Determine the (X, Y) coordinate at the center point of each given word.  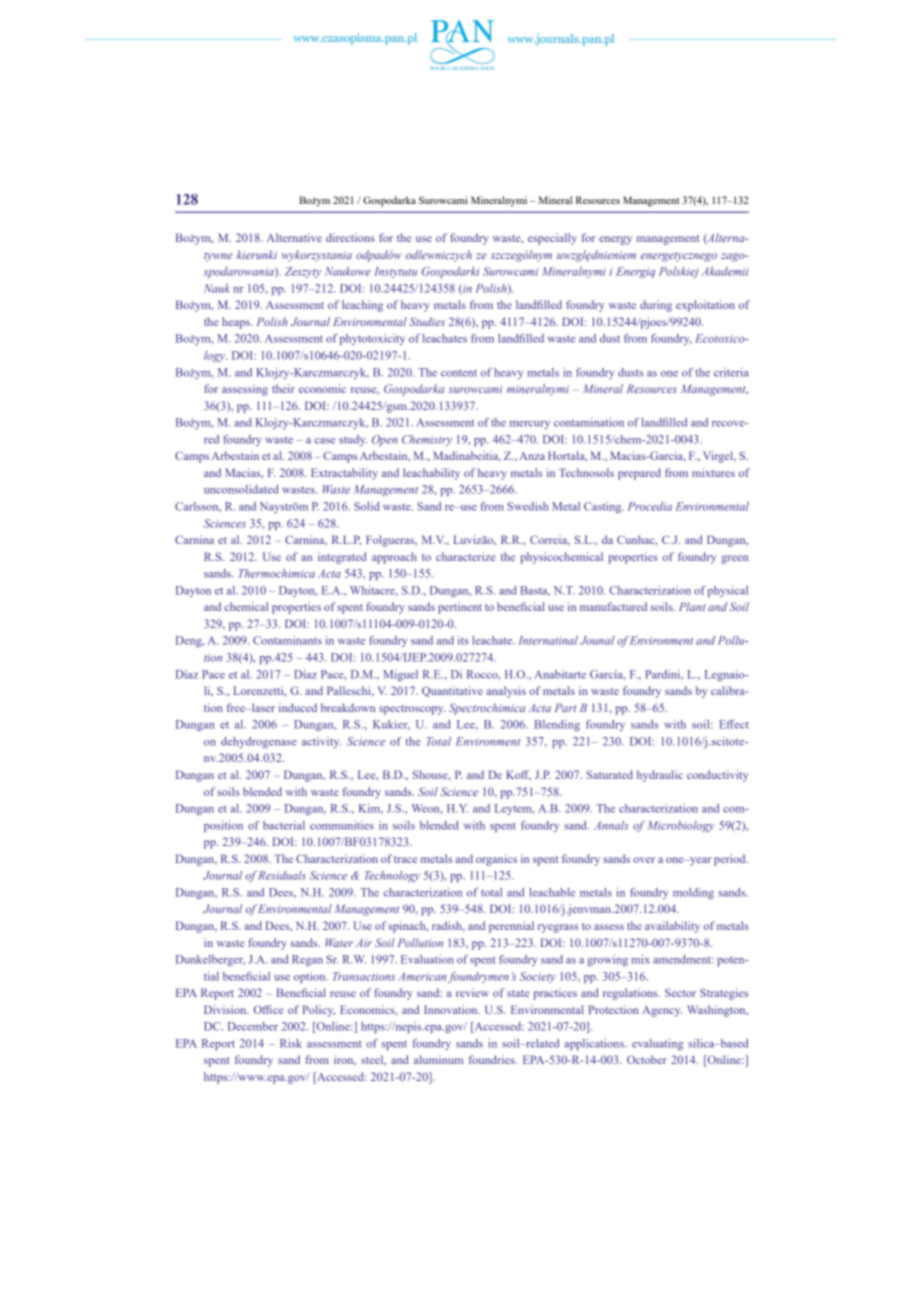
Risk (291, 1043)
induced (298, 707)
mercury (530, 425)
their (283, 388)
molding (693, 893)
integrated (342, 558)
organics (496, 860)
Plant (692, 606)
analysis (506, 692)
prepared (639, 474)
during (656, 306)
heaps (237, 323)
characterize (466, 556)
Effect (734, 724)
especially (552, 239)
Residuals (281, 875)
